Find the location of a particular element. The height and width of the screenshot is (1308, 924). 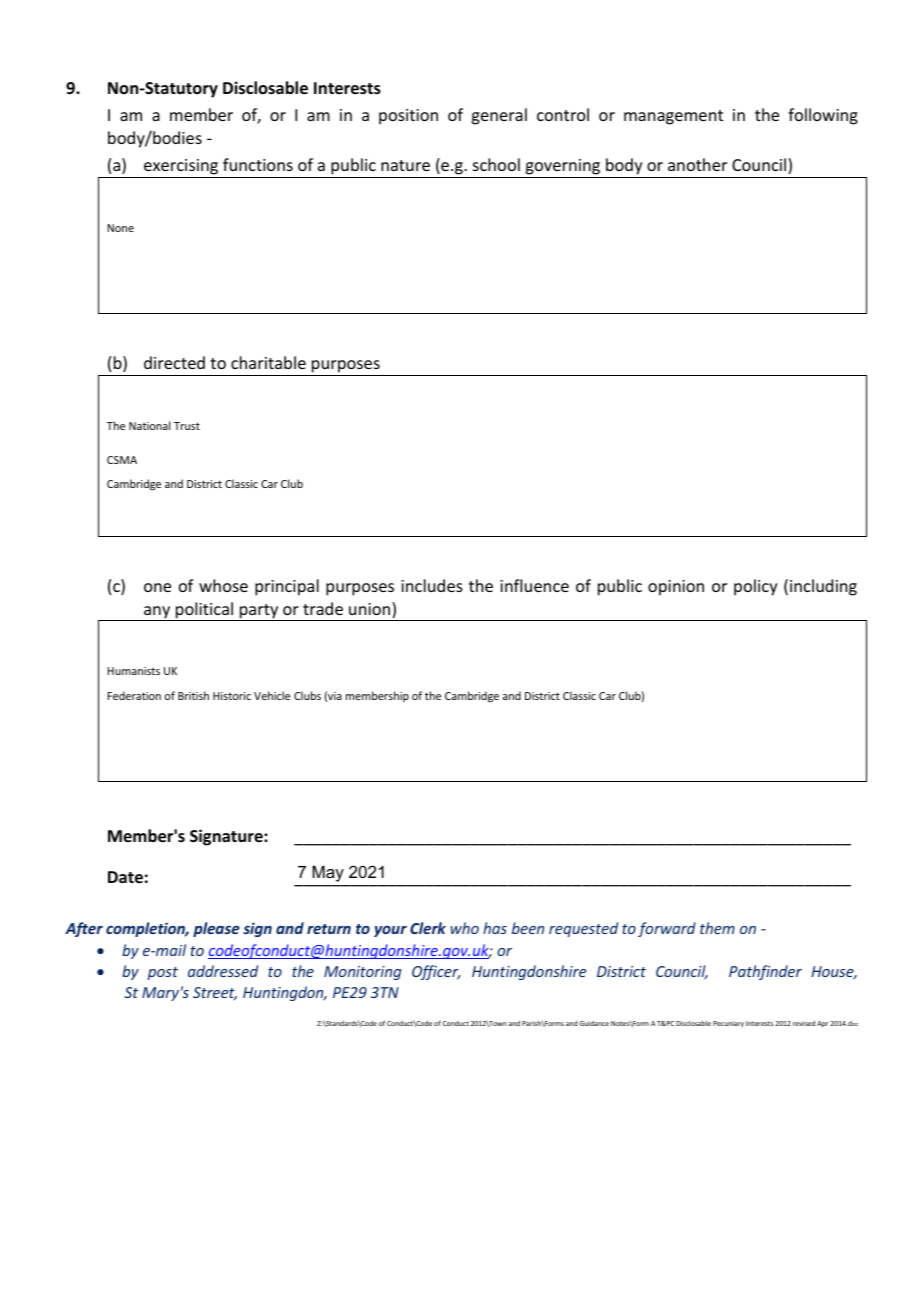

school is located at coordinates (496, 164).
